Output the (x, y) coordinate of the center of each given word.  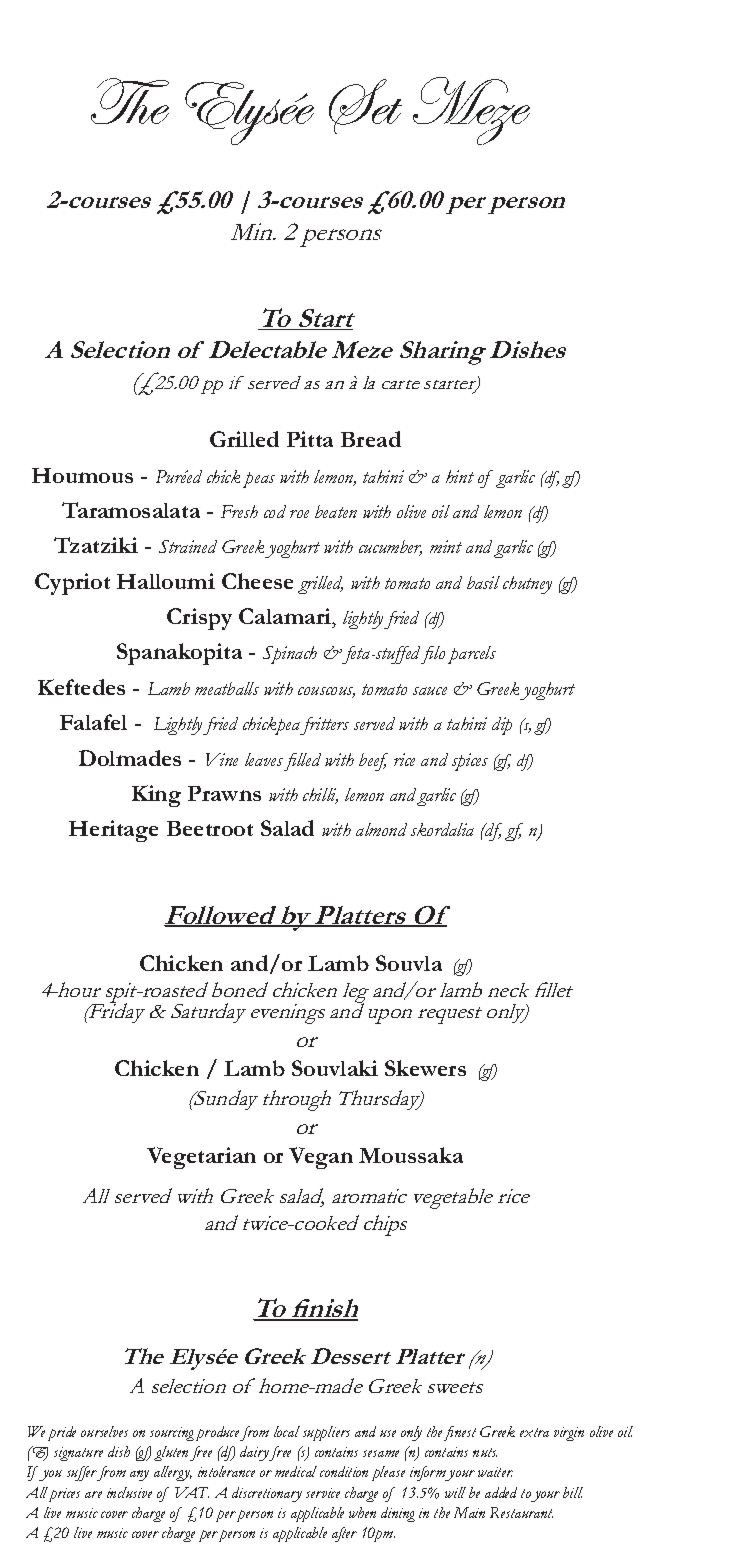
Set (365, 106)
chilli (320, 796)
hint (460, 476)
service (323, 1493)
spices (470, 762)
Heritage (113, 831)
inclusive (129, 1492)
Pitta (310, 439)
